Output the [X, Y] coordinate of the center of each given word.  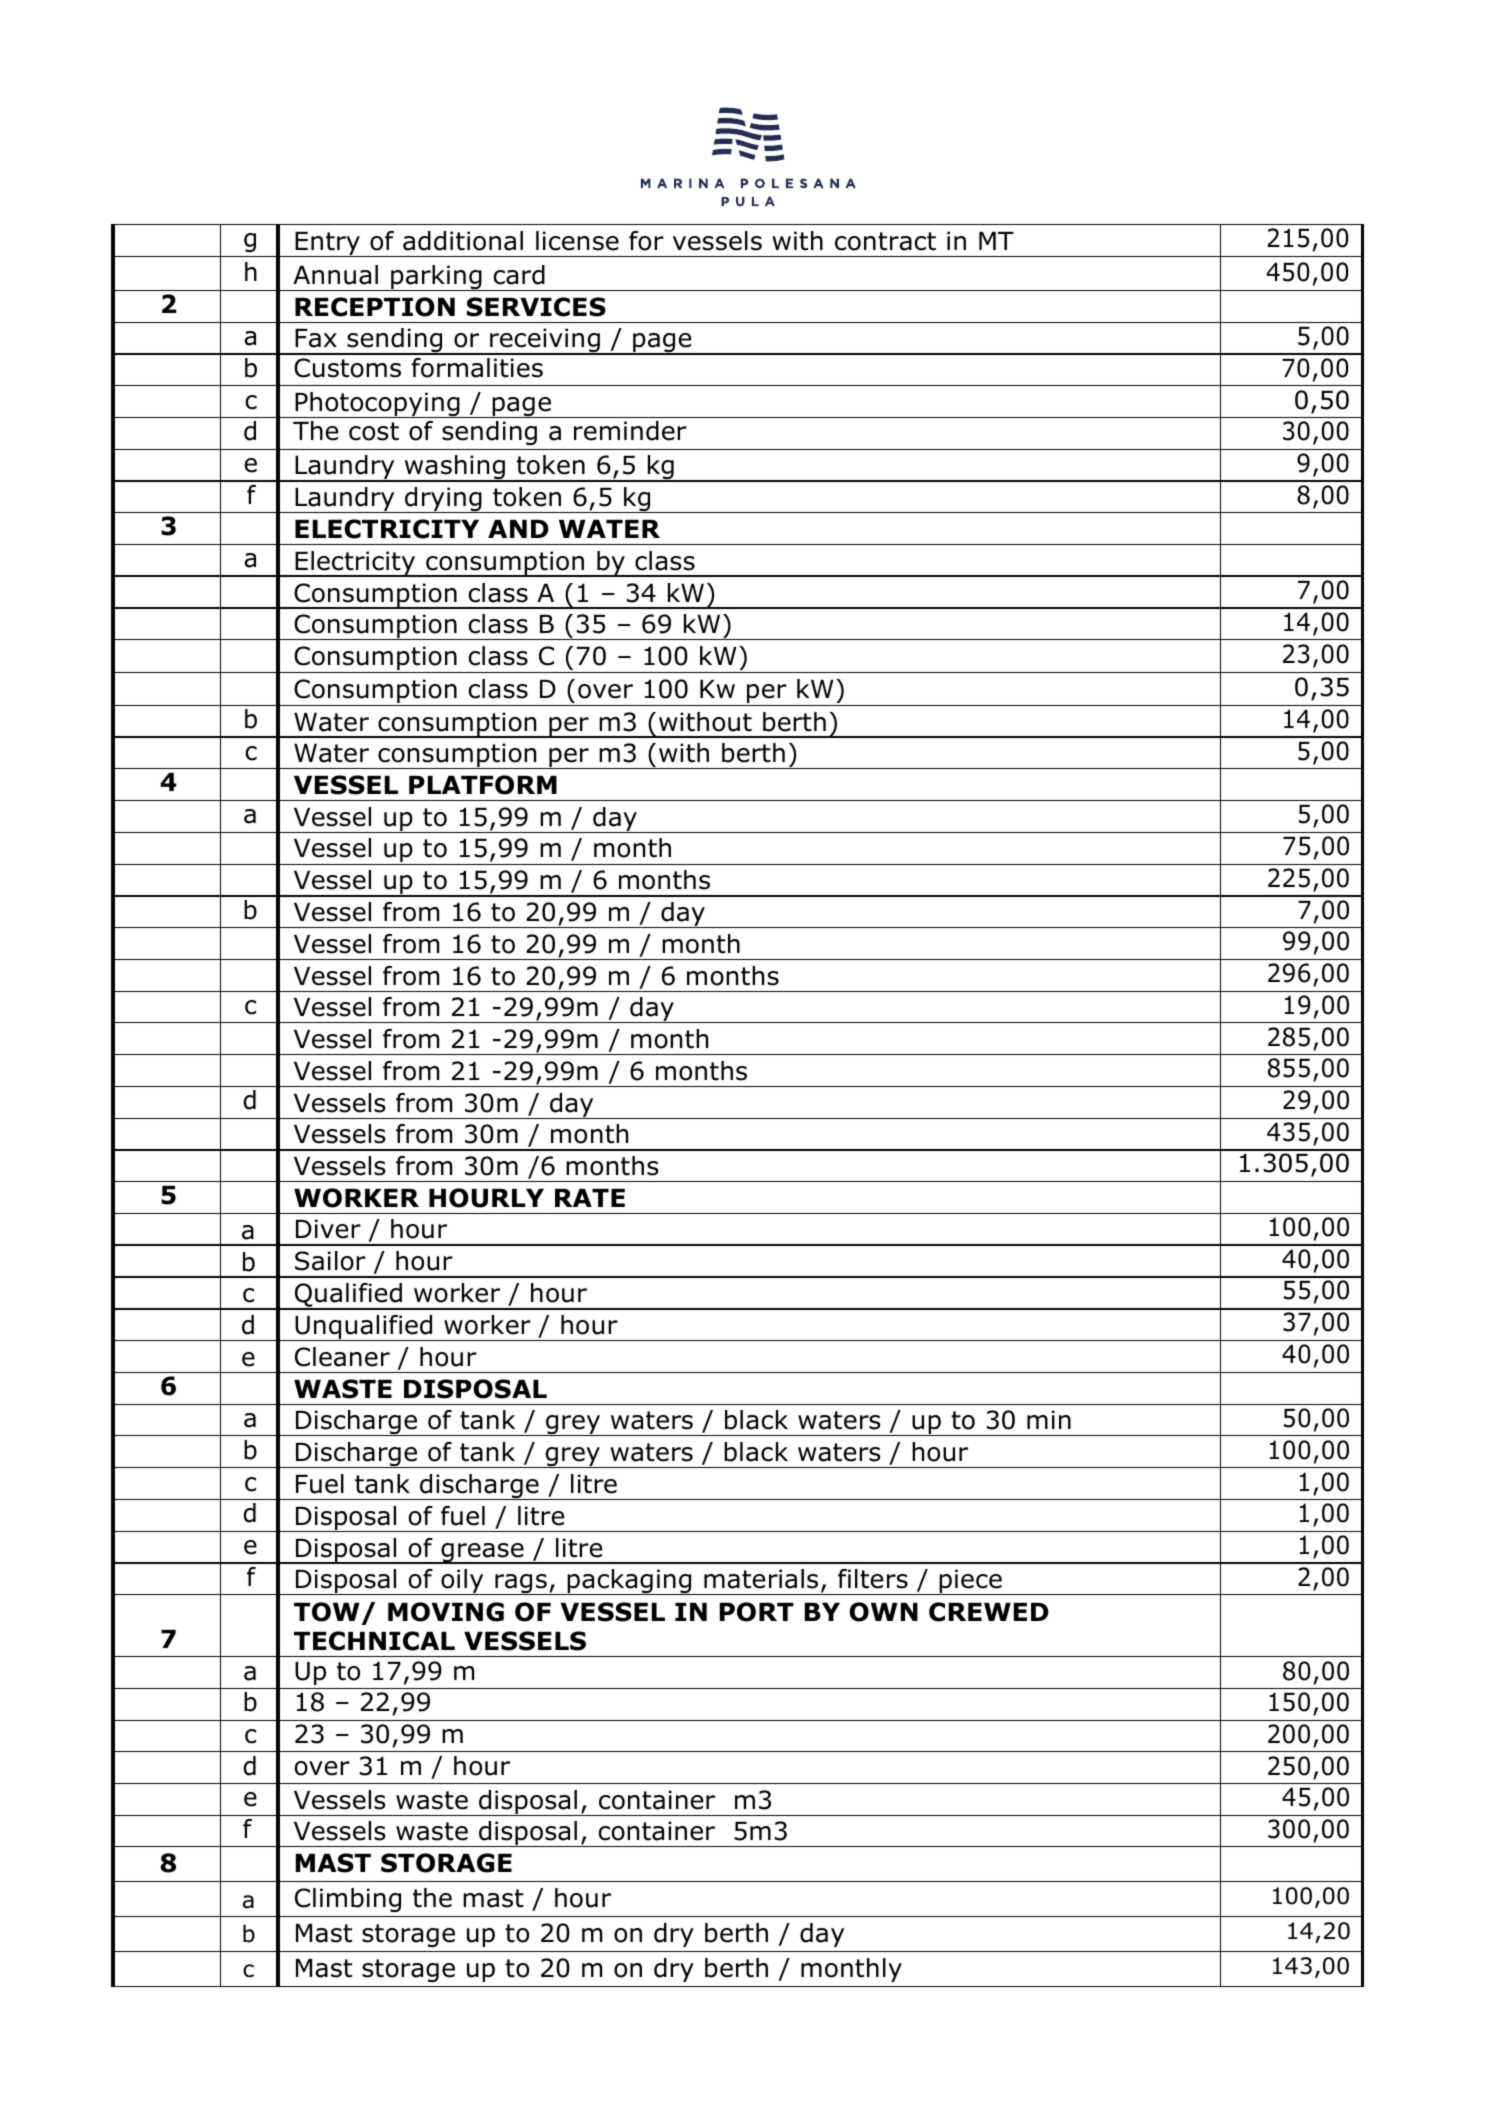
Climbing [348, 1900]
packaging [629, 1582]
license [577, 241]
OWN [883, 1612]
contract [885, 241]
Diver [328, 1229]
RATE [590, 1198]
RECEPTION [375, 307]
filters [873, 1579]
